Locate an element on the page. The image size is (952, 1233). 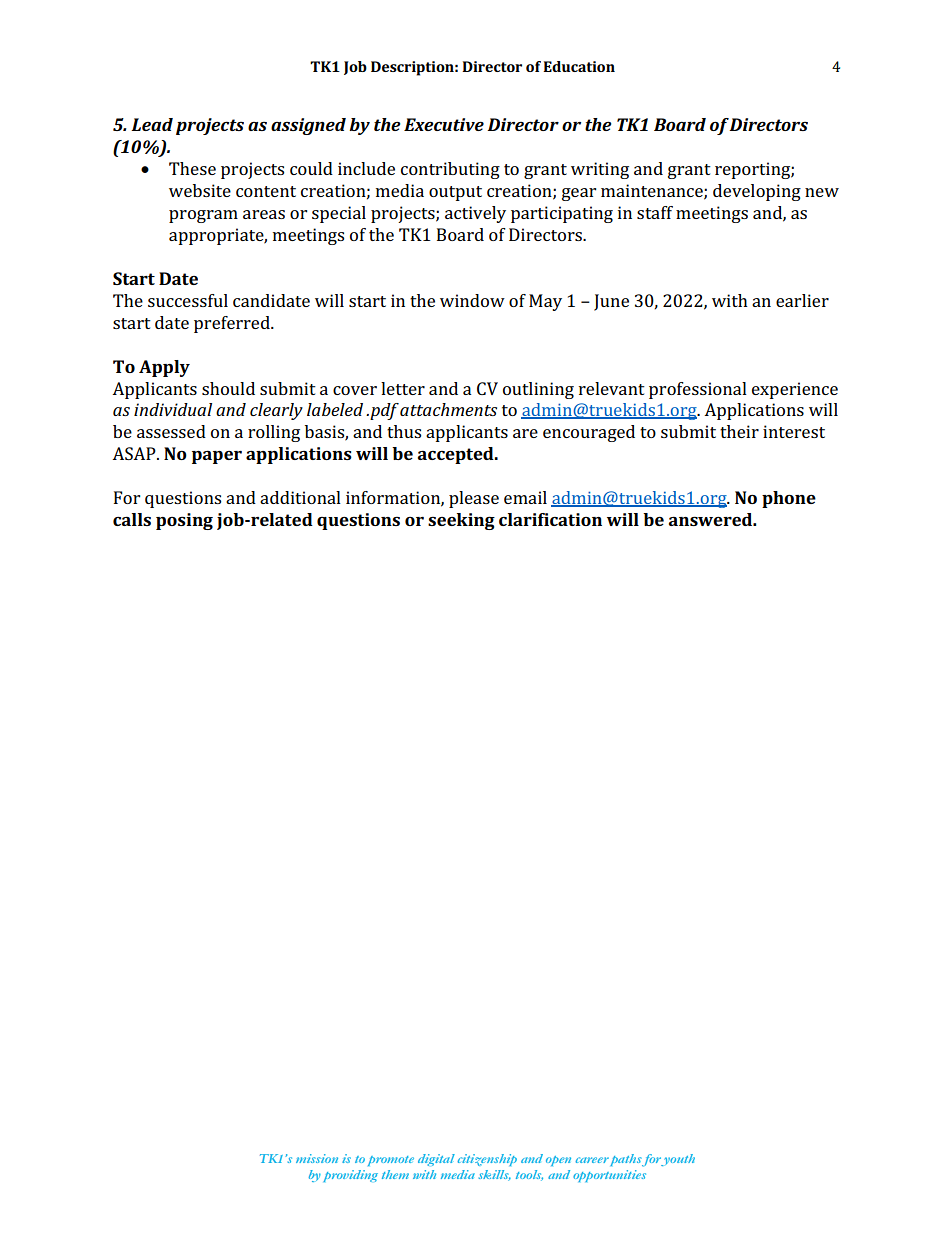
email is located at coordinates (525, 497).
